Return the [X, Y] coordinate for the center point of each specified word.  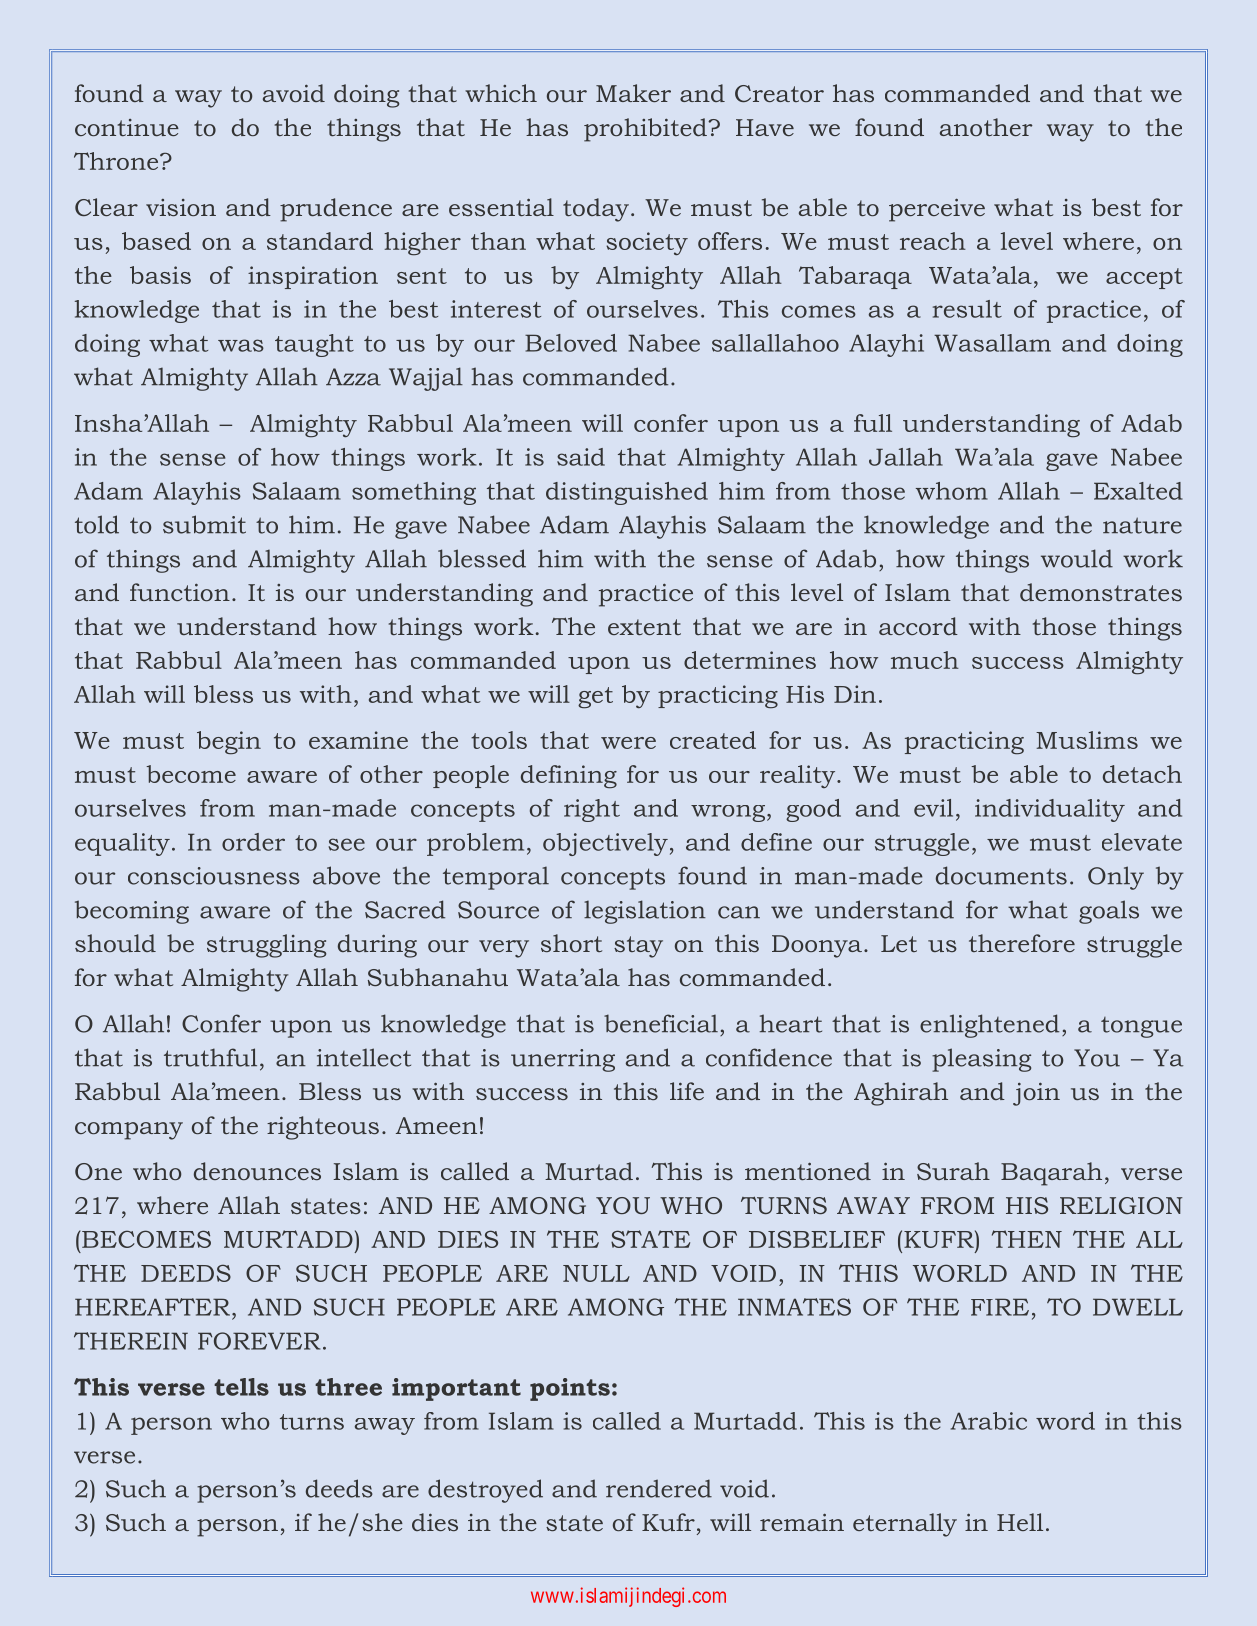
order [253, 842]
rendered [659, 1488]
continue [127, 127]
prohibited [646, 130]
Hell [1020, 1522]
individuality [1050, 810]
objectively [605, 844]
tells [241, 1387]
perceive [937, 210]
